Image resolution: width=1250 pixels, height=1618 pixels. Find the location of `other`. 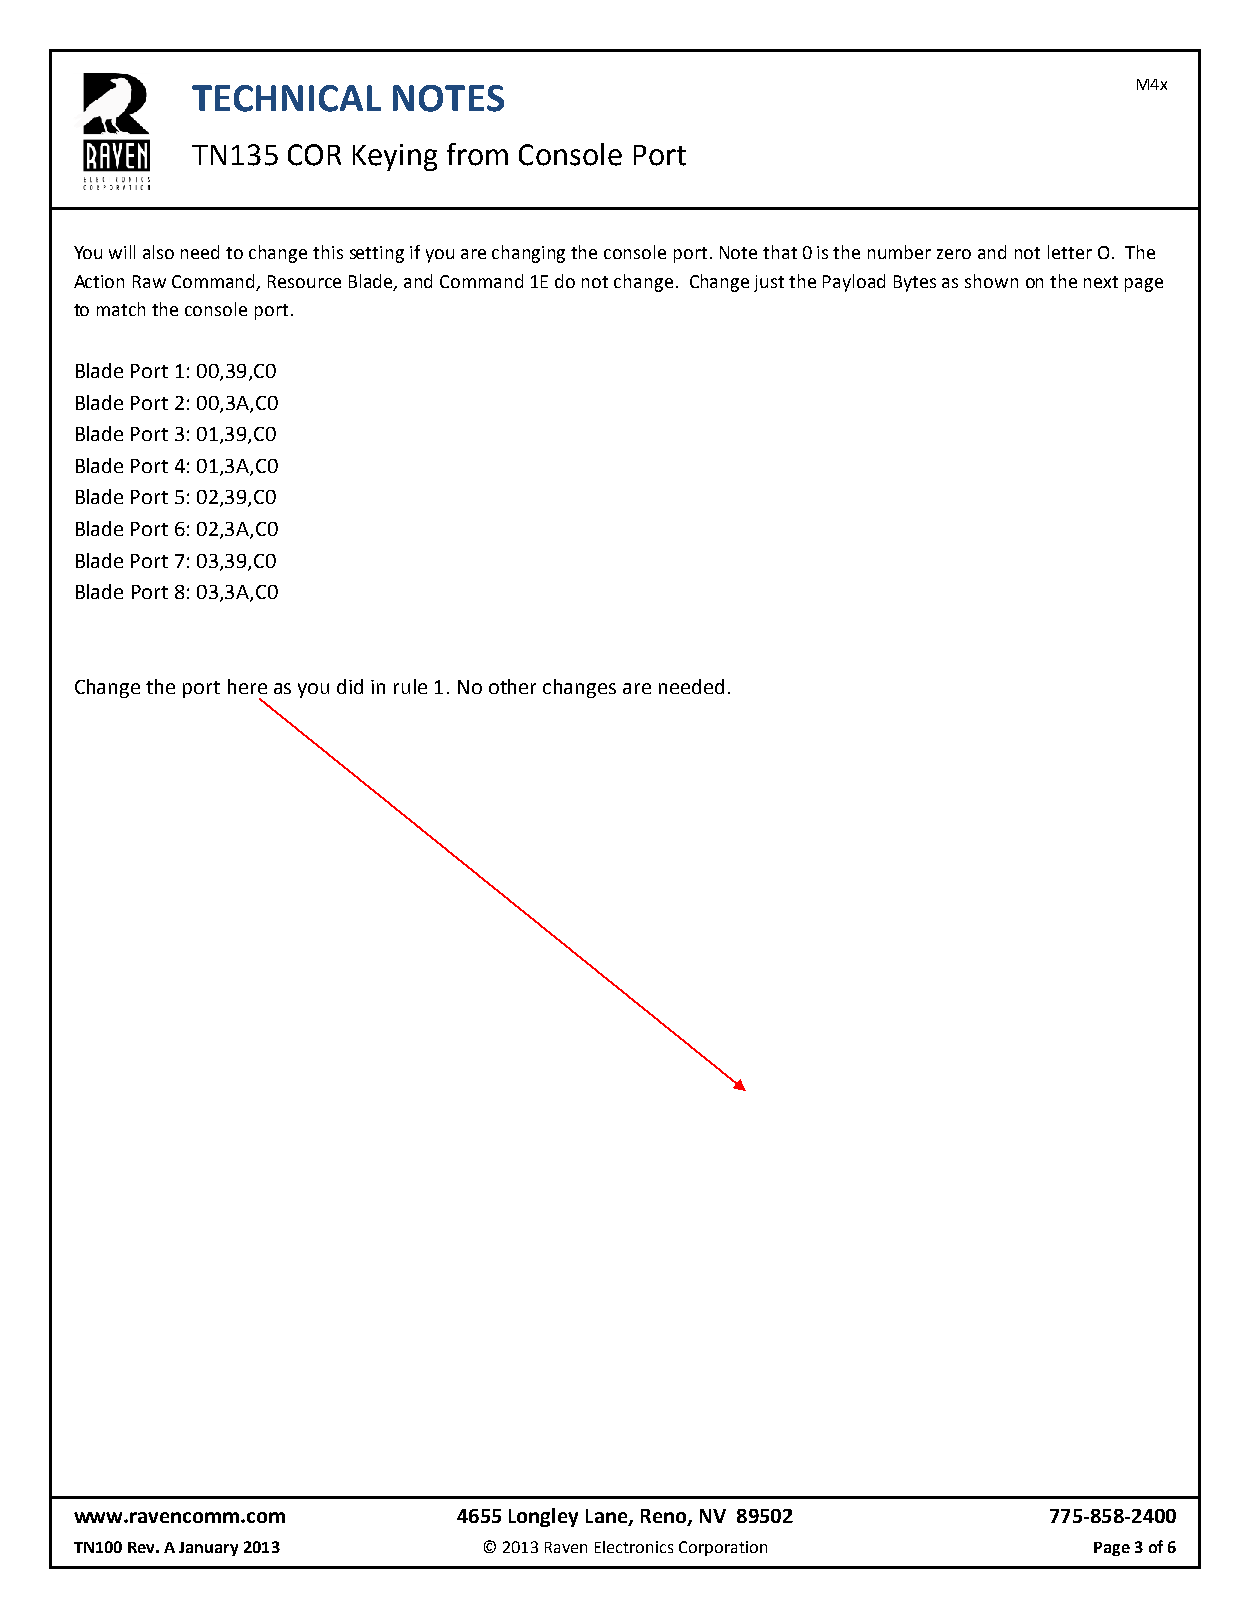

other is located at coordinates (512, 686).
